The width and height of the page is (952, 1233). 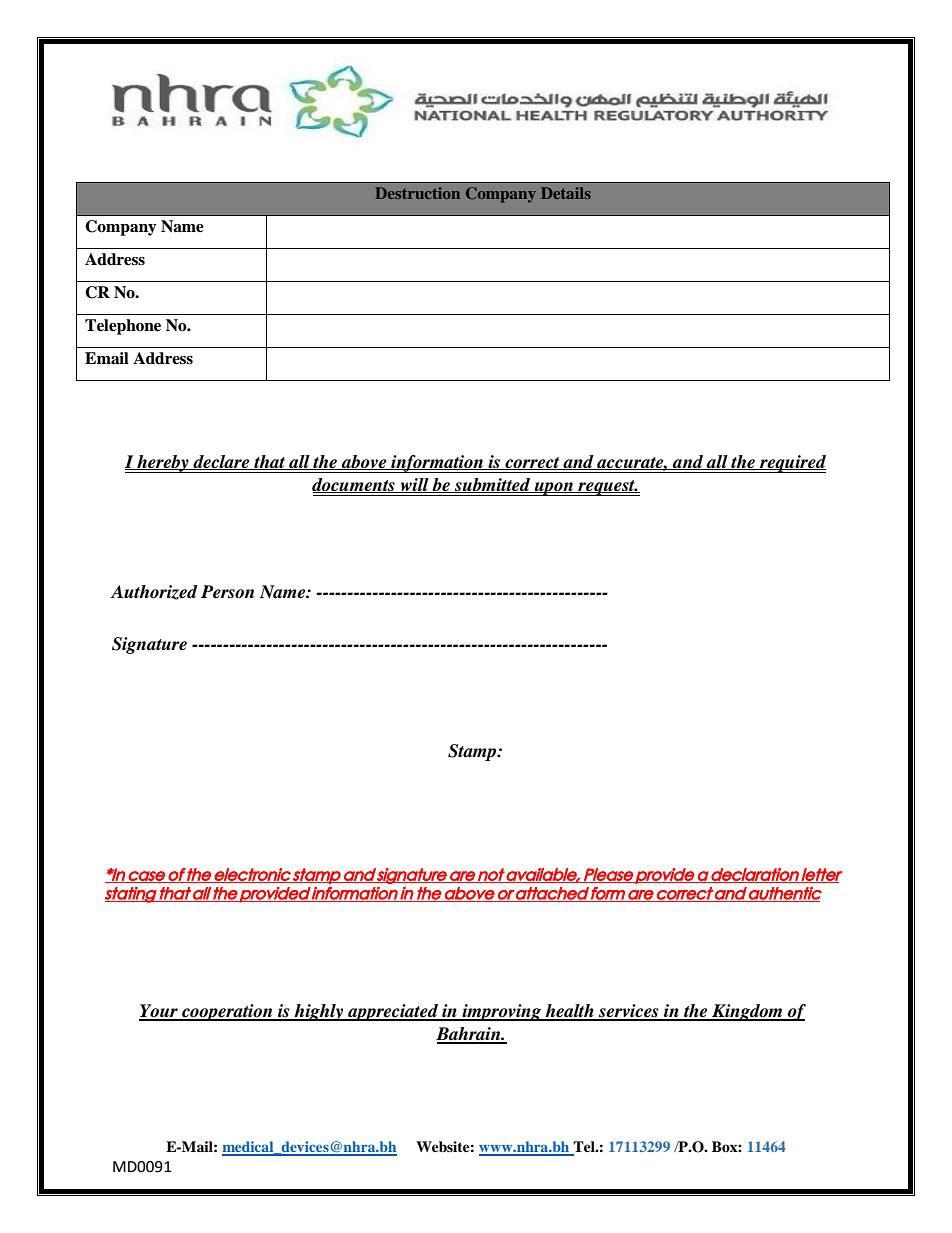 What do you see at coordinates (501, 1012) in the page?
I see `improving` at bounding box center [501, 1012].
